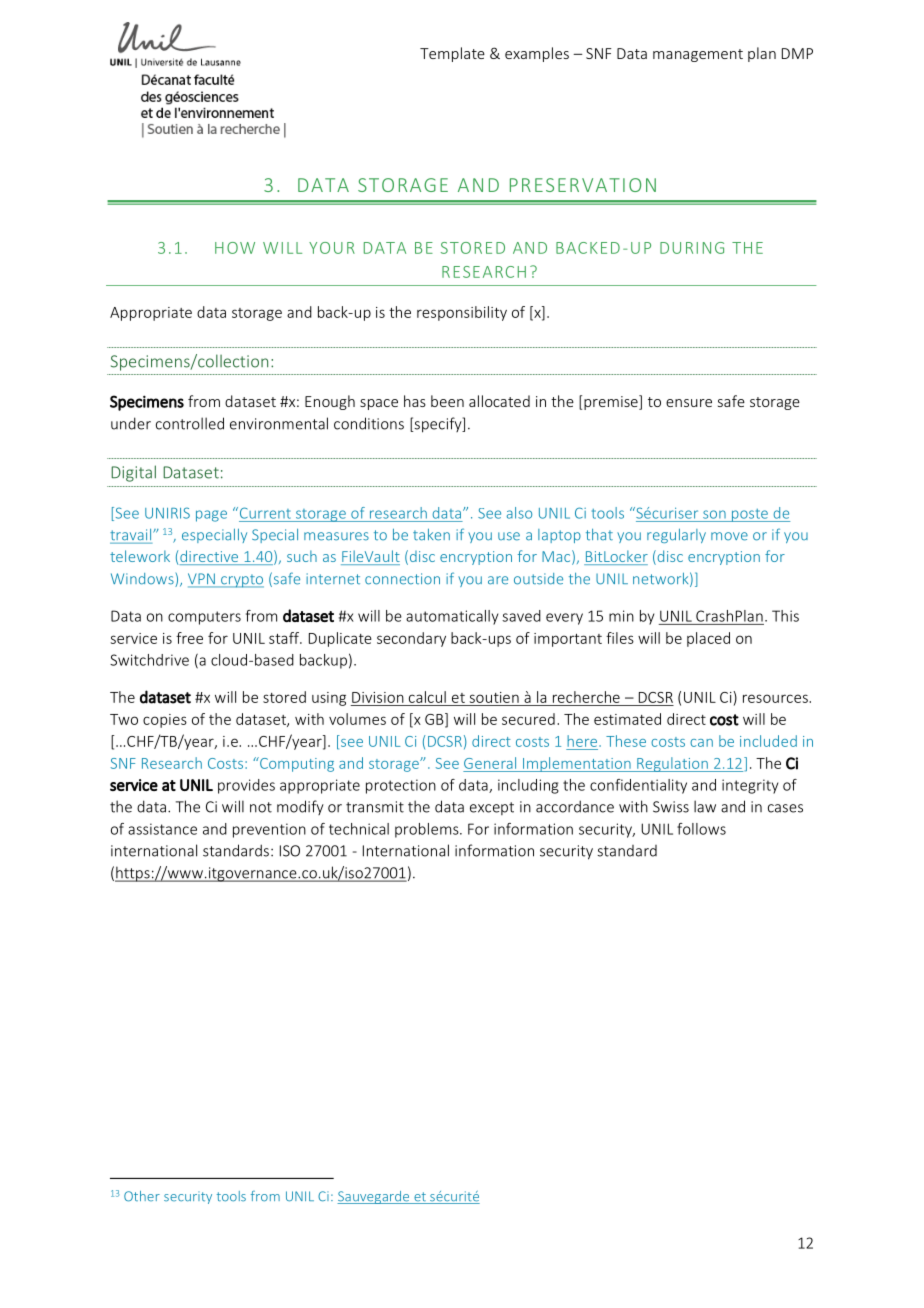  I want to click on taken, so click(431, 535).
